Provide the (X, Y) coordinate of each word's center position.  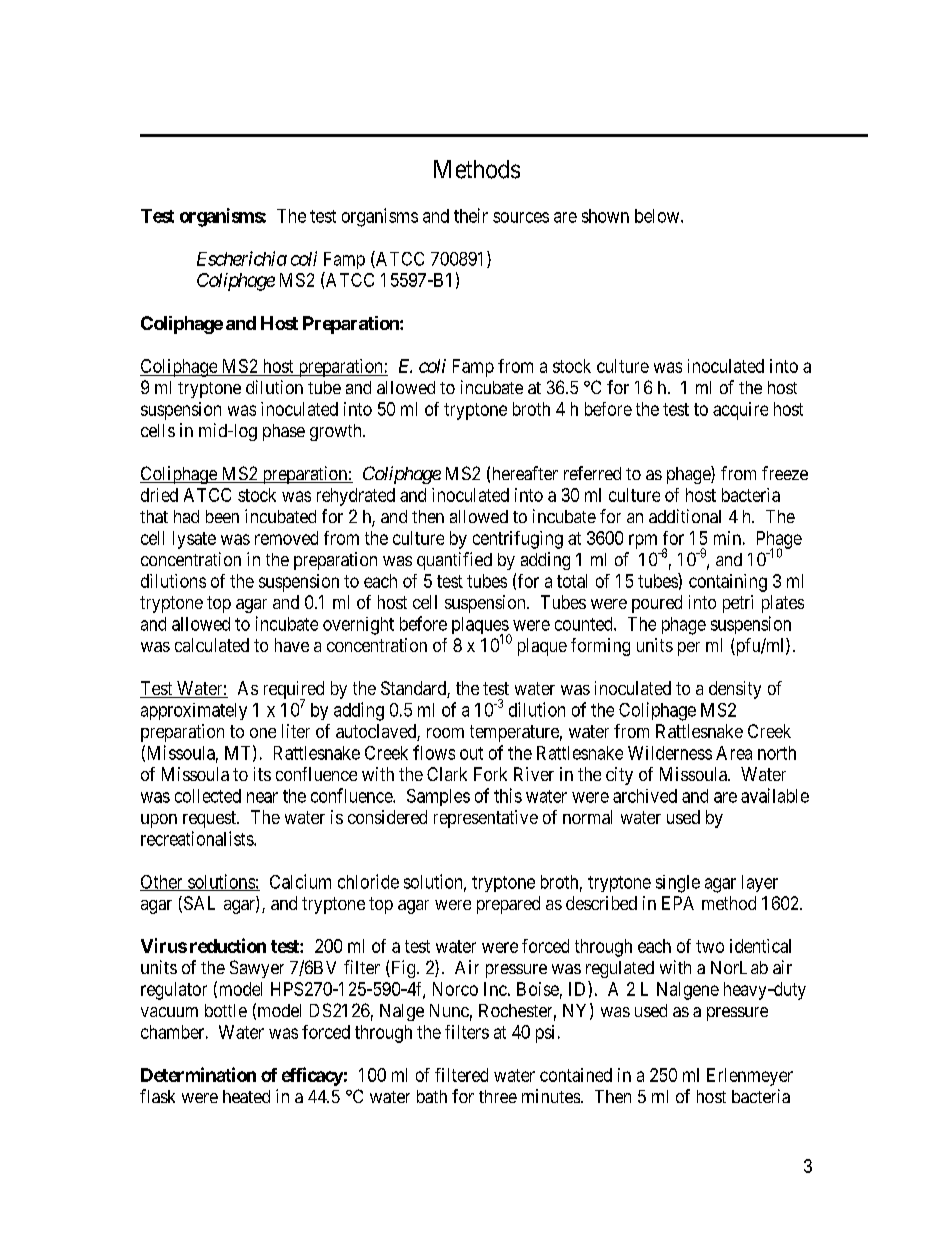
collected (208, 796)
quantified (454, 561)
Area (734, 753)
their (471, 215)
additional (685, 516)
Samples (438, 797)
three (498, 1096)
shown (605, 216)
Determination (198, 1074)
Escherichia (242, 258)
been (222, 516)
